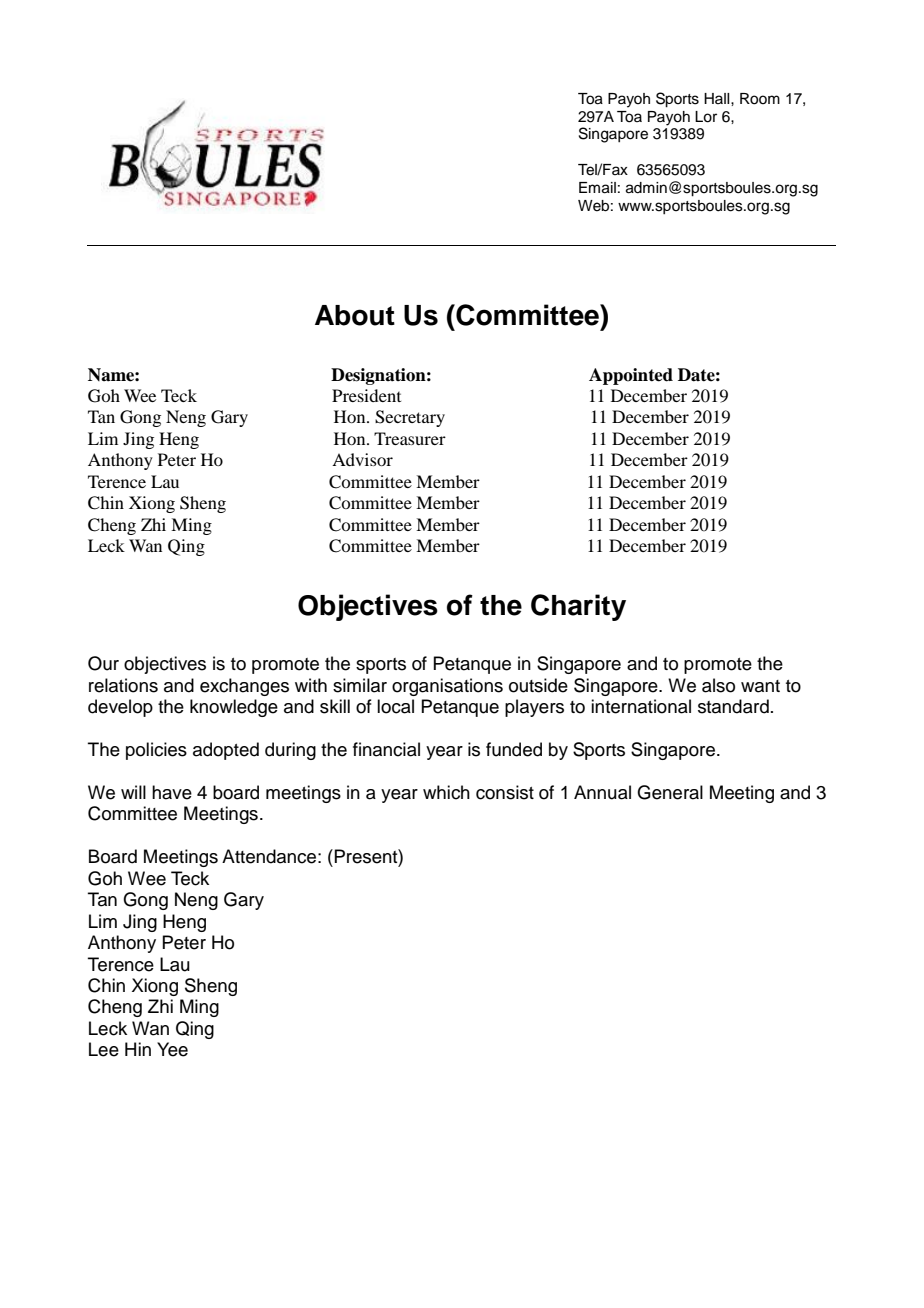 Image resolution: width=924 pixels, height=1308 pixels. Describe the element at coordinates (706, 117) in the screenshot. I see `Lor` at that location.
